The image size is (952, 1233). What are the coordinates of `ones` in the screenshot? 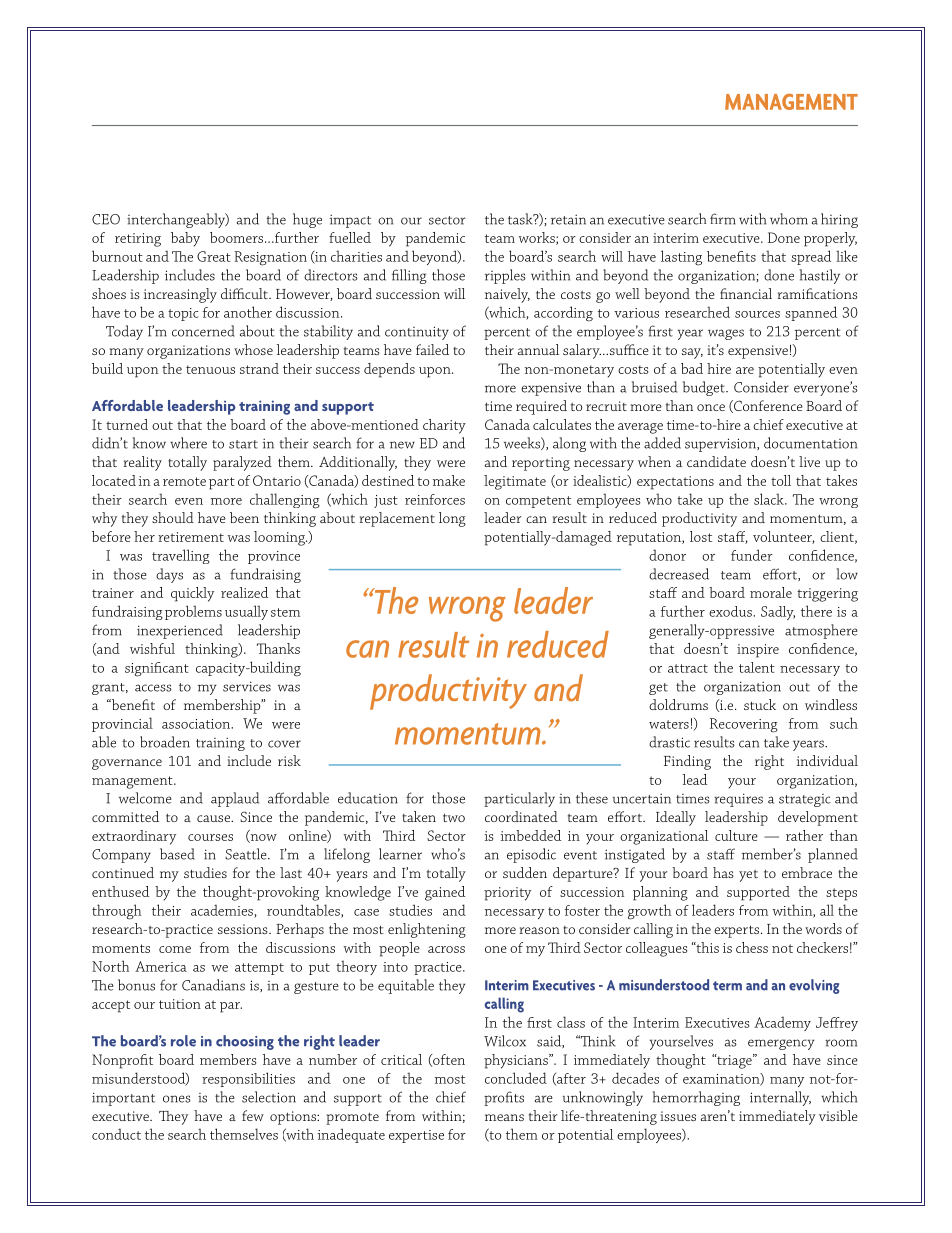 It's located at (177, 1099).
